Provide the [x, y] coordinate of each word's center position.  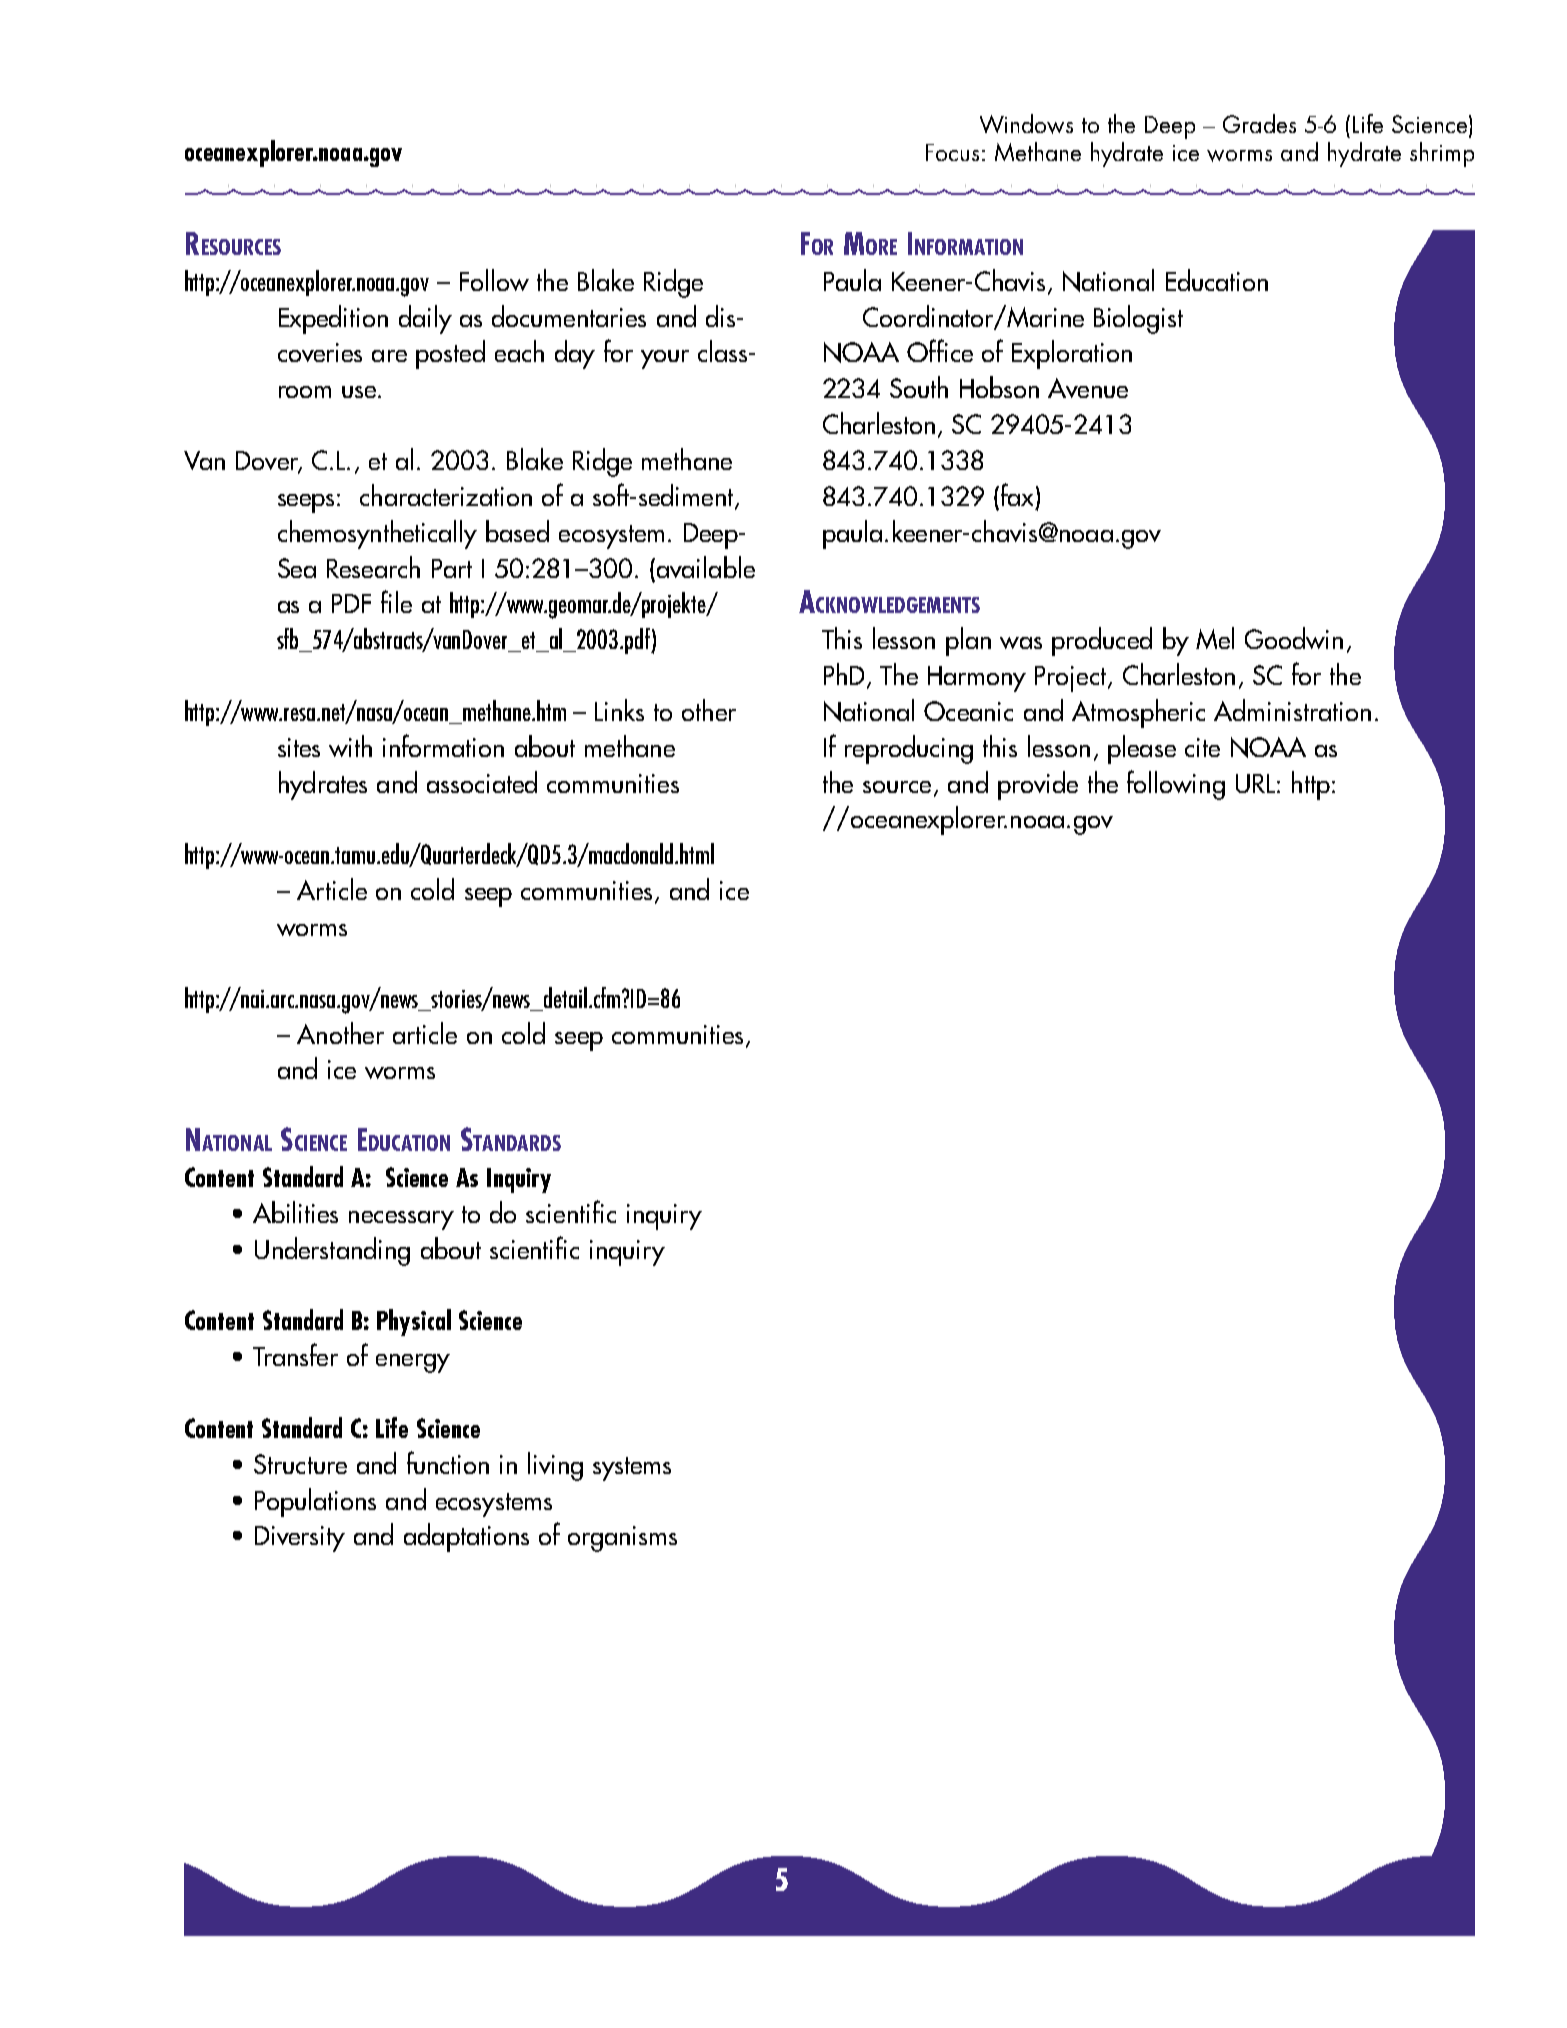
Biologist [1138, 319]
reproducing [909, 749]
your [665, 359]
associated [482, 782]
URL [1255, 783]
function [448, 1462]
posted [450, 354]
